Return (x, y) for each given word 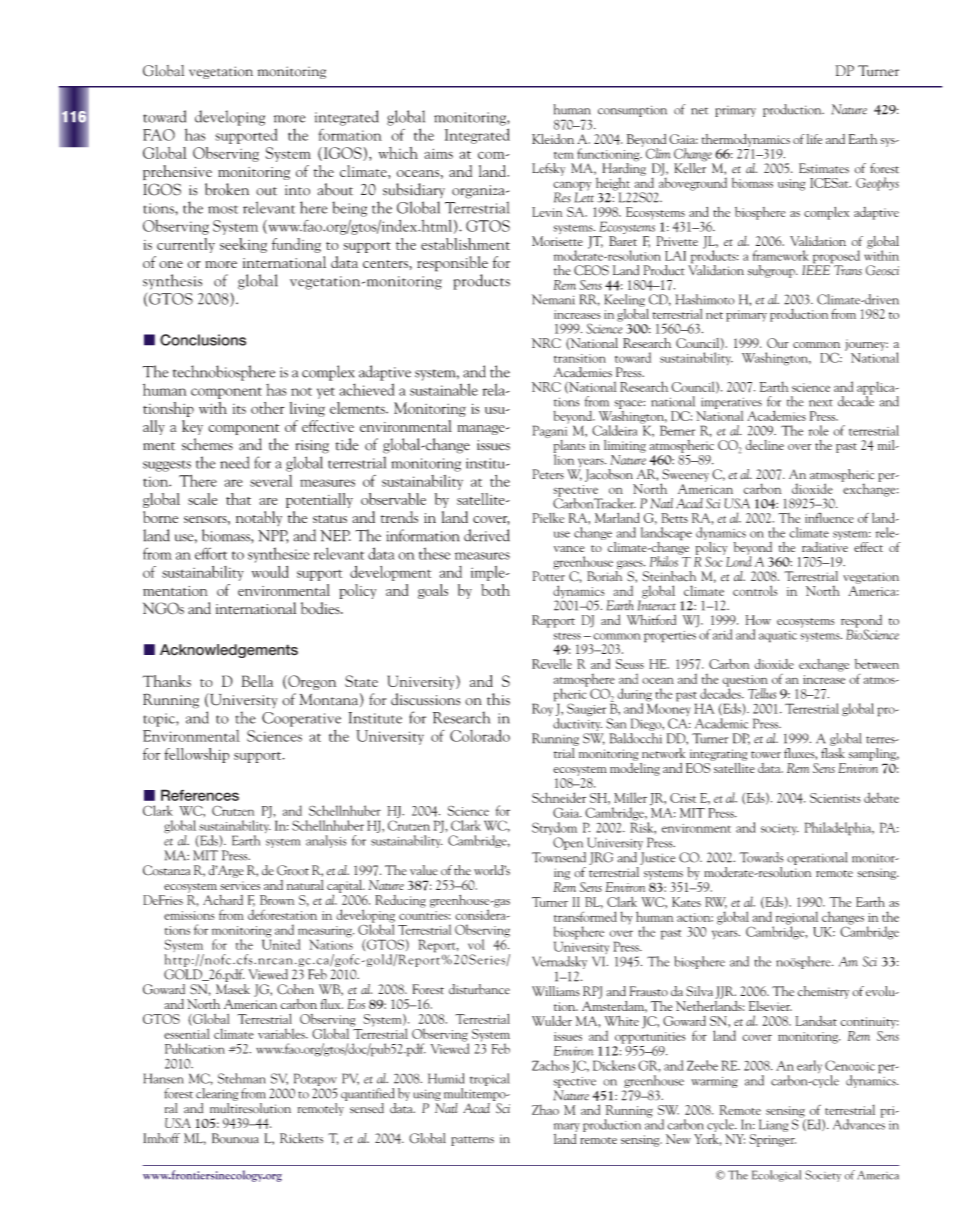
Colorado (480, 736)
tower (766, 755)
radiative (825, 545)
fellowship (197, 755)
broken (227, 189)
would (270, 572)
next (821, 403)
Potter (548, 575)
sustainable (444, 389)
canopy (572, 187)
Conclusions (203, 340)
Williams (556, 991)
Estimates (824, 168)
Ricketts (301, 1138)
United (281, 943)
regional (795, 919)
